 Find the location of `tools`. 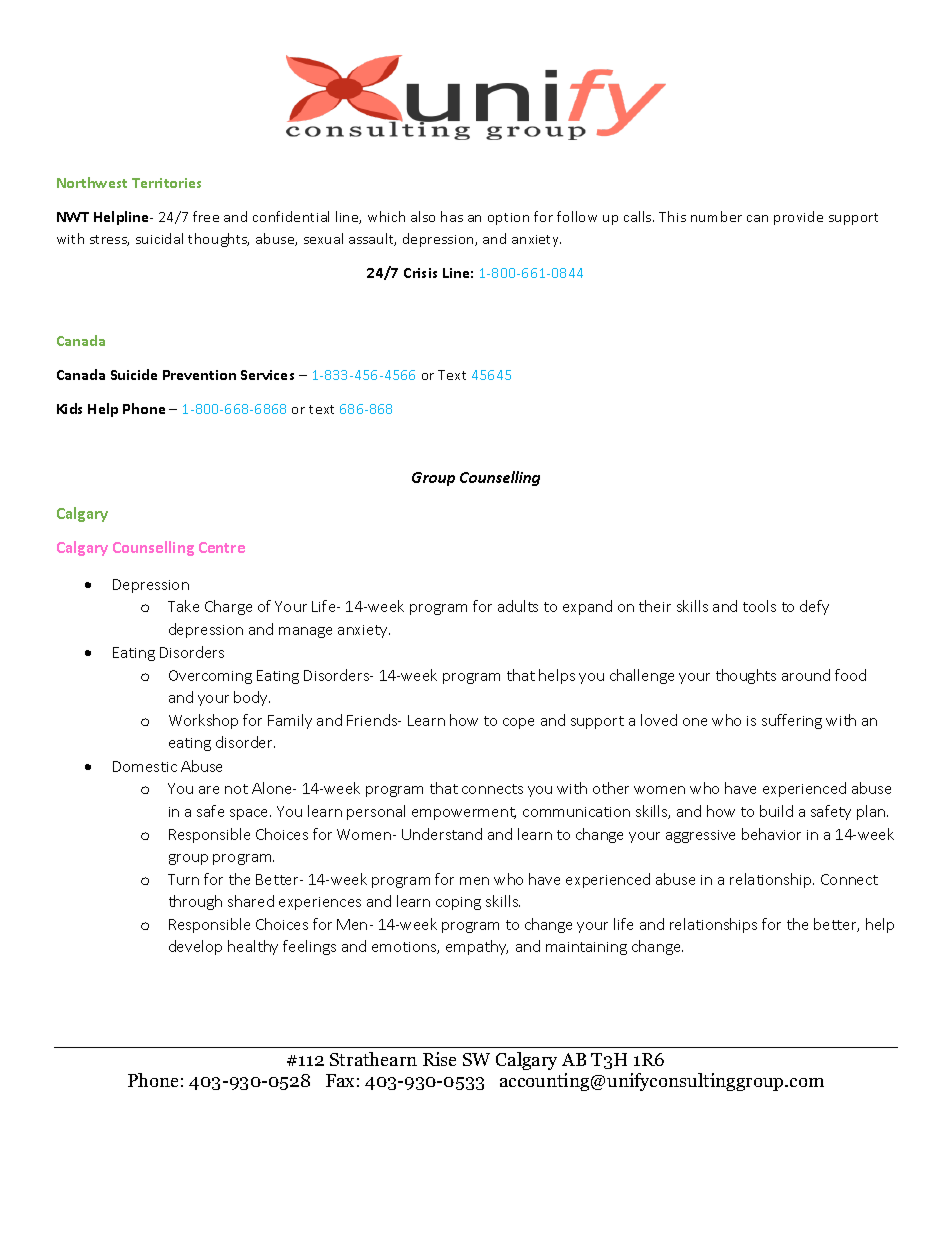

tools is located at coordinates (759, 606).
